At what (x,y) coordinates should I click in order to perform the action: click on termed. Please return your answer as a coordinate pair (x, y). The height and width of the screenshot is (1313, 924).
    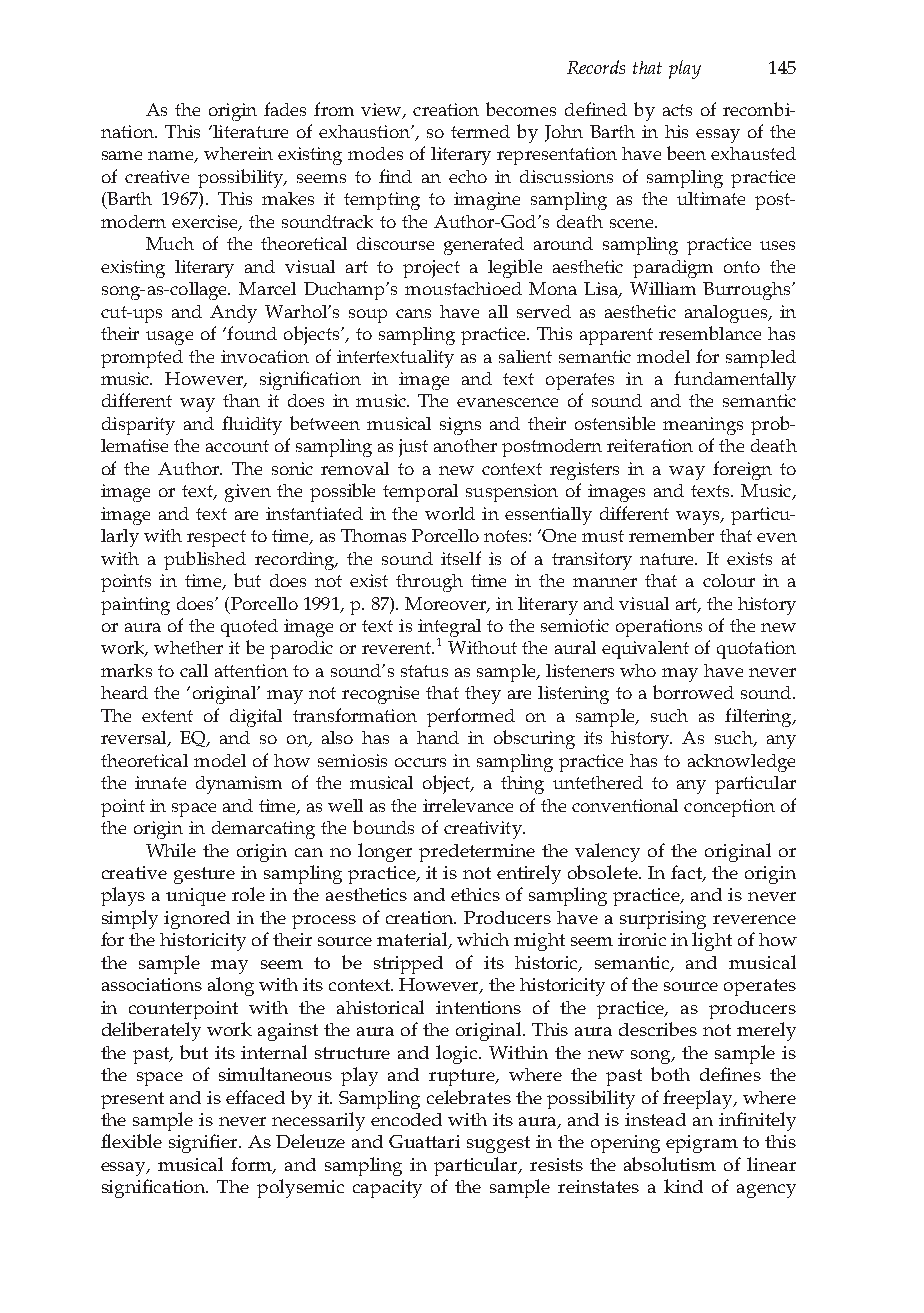
    Looking at the image, I should click on (480, 131).
